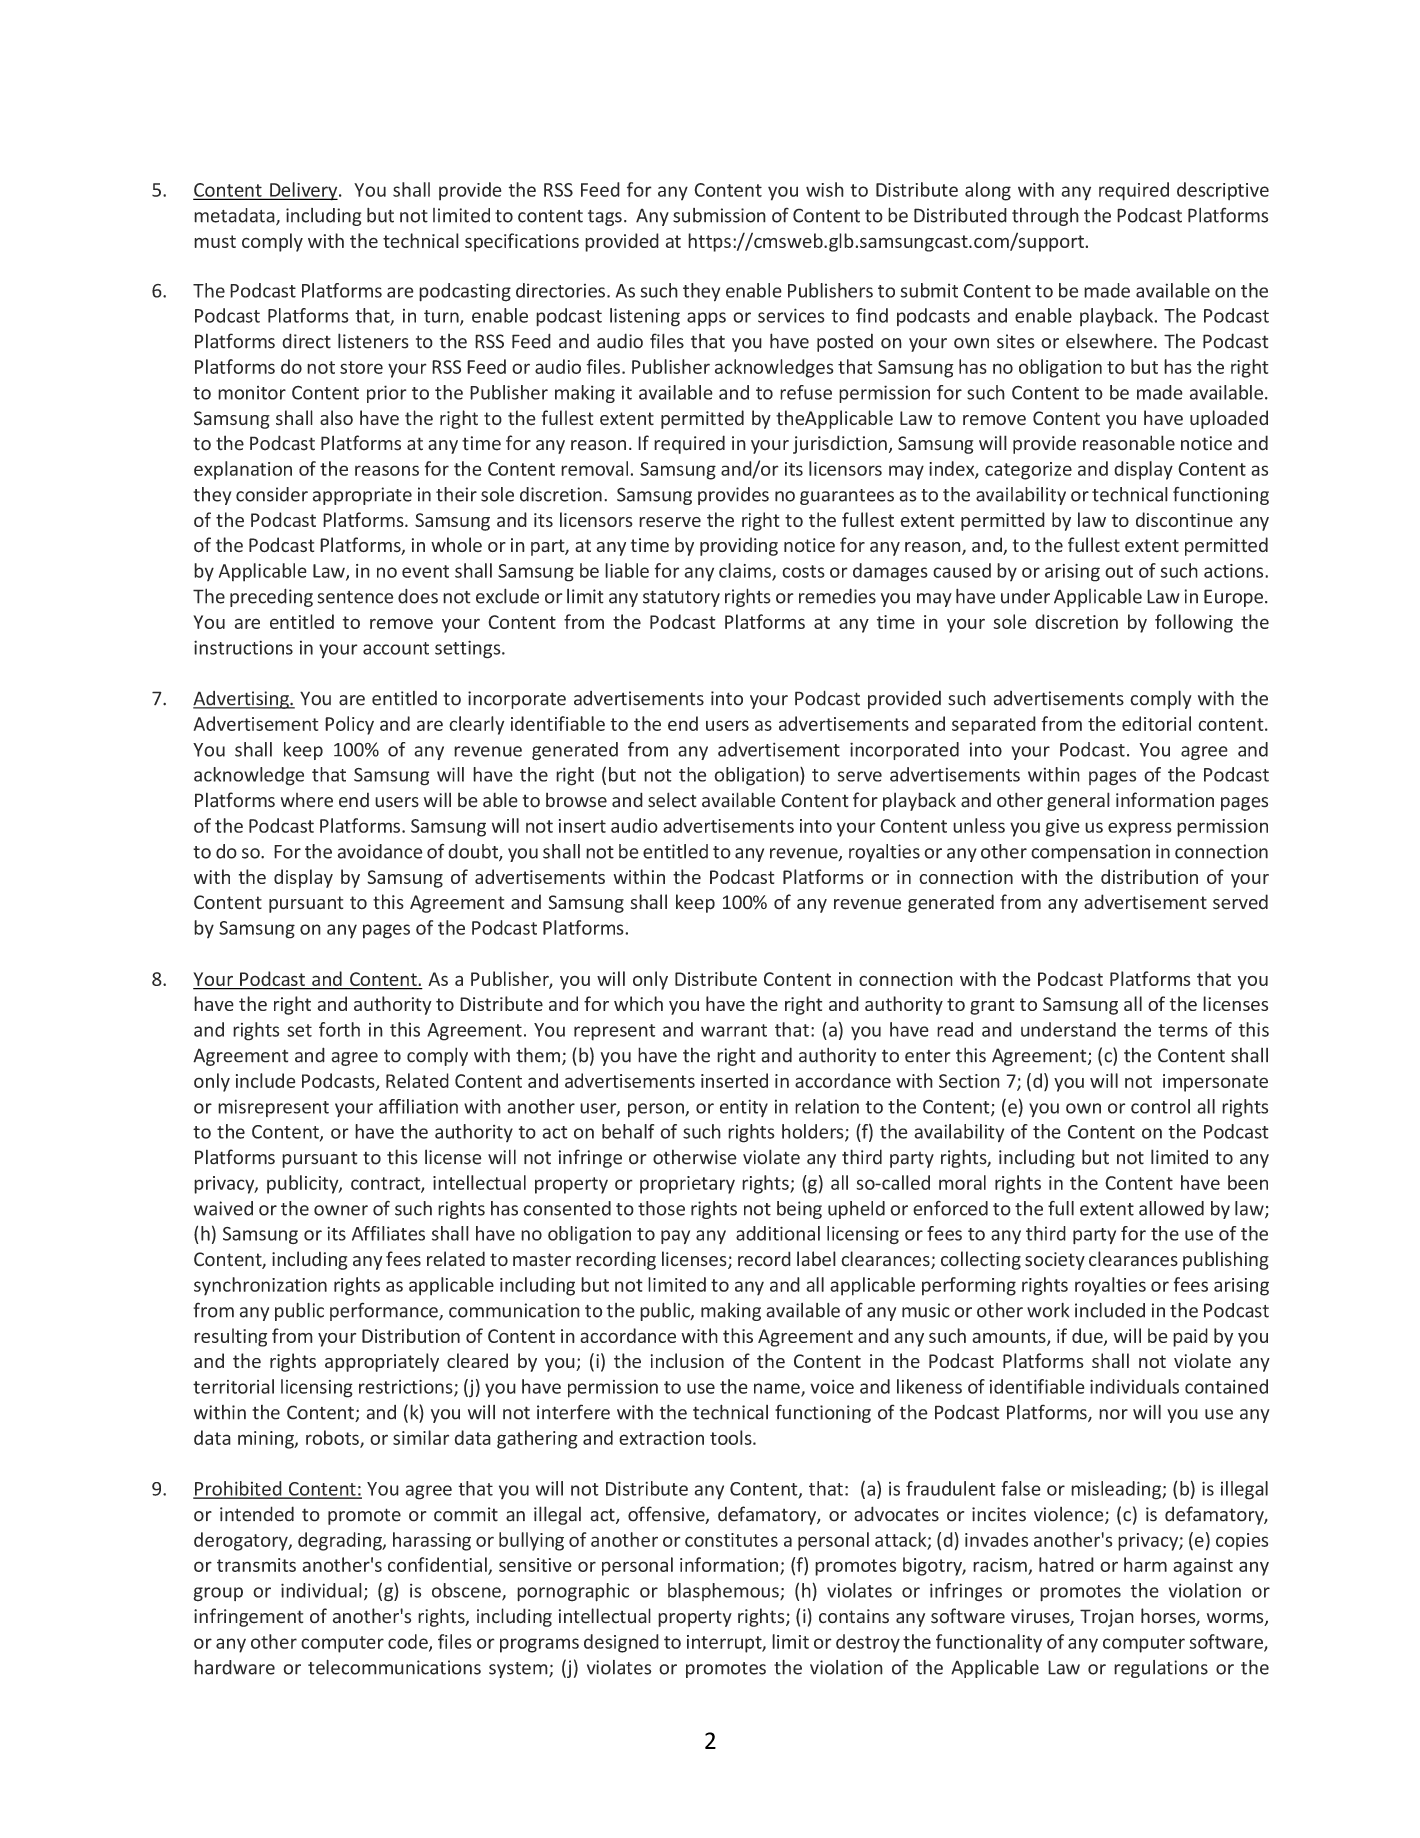 This screenshot has width=1420, height=1838. What do you see at coordinates (385, 1311) in the screenshot?
I see `performance` at bounding box center [385, 1311].
